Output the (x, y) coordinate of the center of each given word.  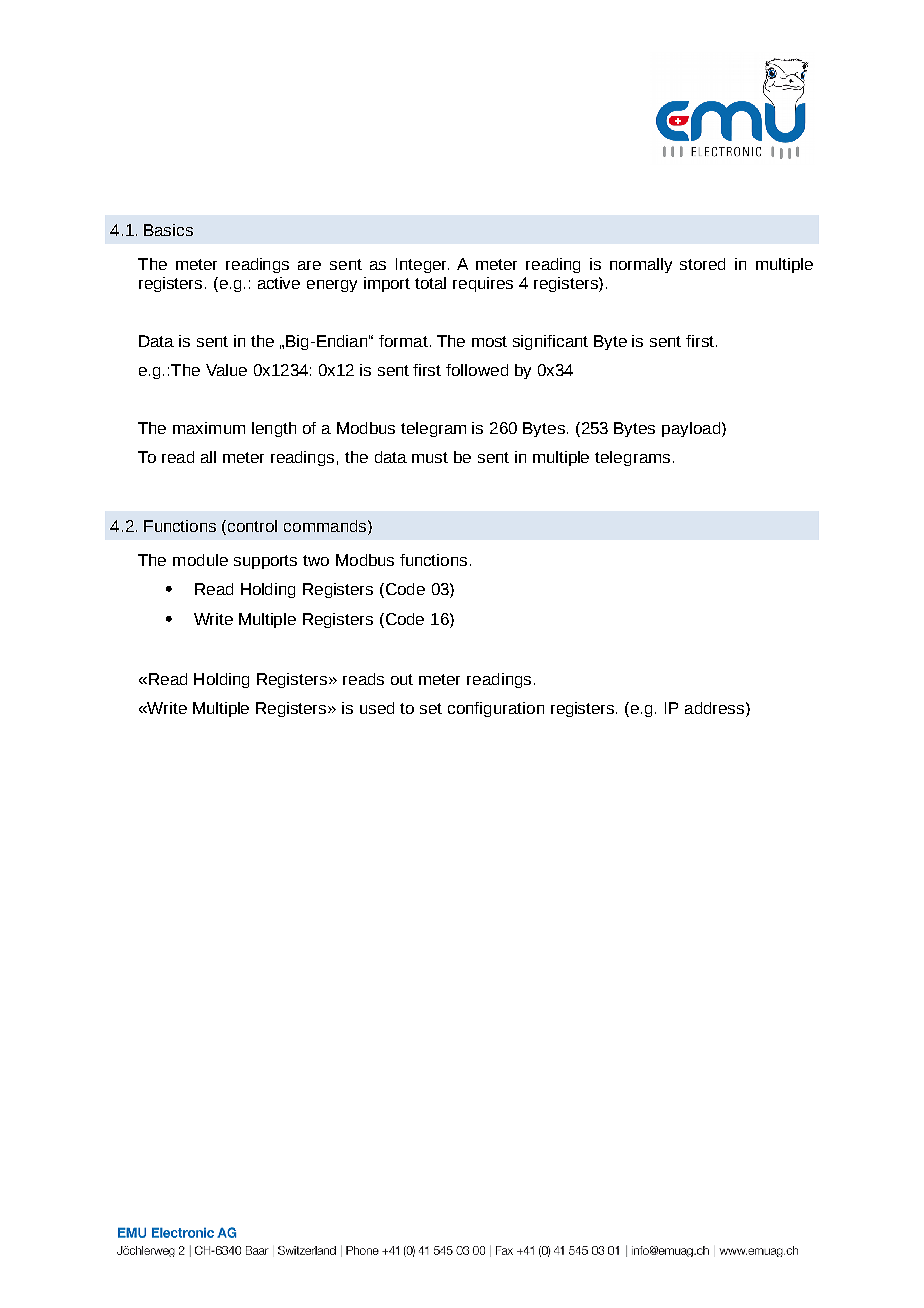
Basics (168, 230)
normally (641, 265)
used (377, 708)
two (316, 560)
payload (691, 429)
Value (226, 370)
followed (477, 370)
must (430, 457)
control (252, 526)
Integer (422, 265)
